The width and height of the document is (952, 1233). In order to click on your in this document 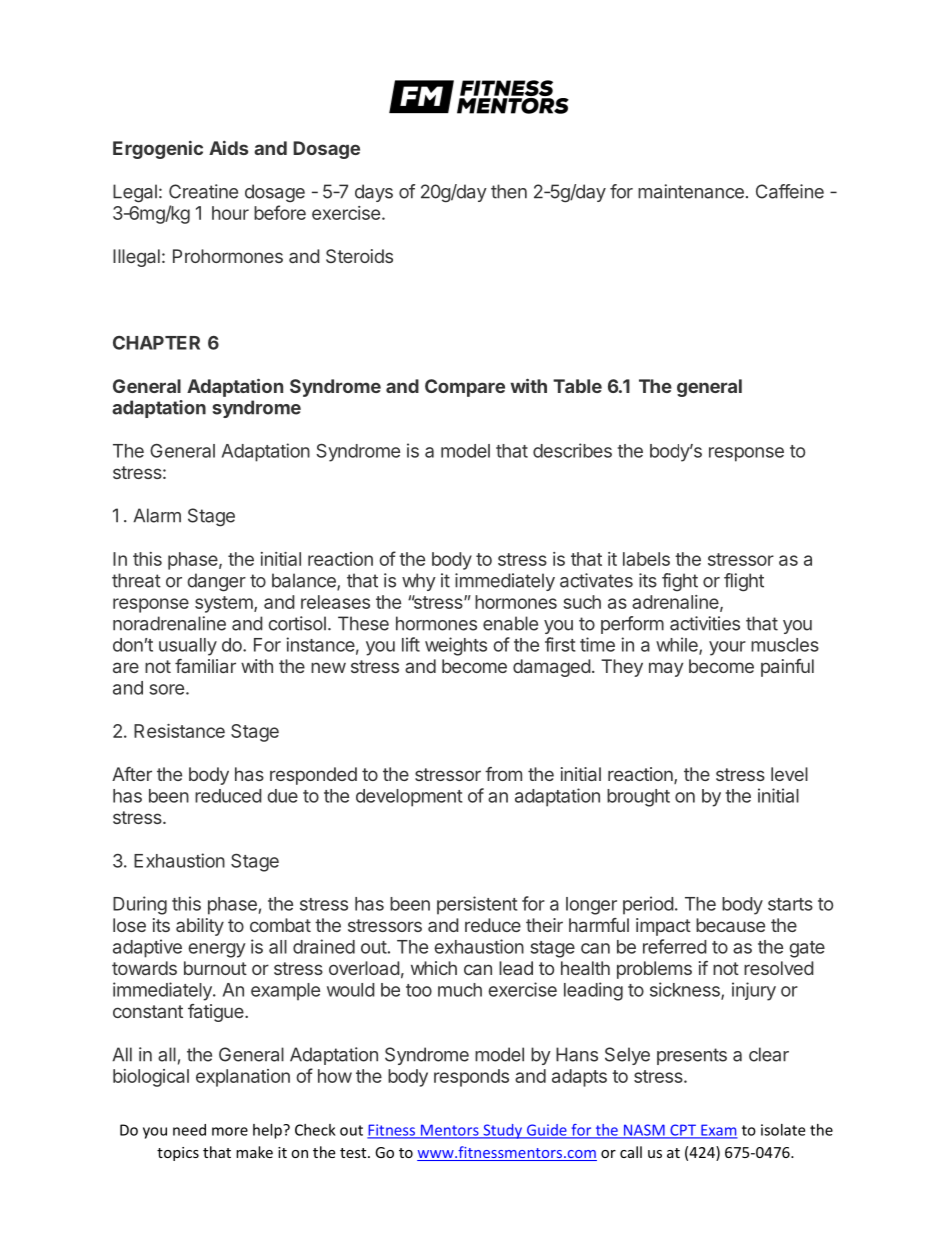, I will do `click(727, 648)`.
